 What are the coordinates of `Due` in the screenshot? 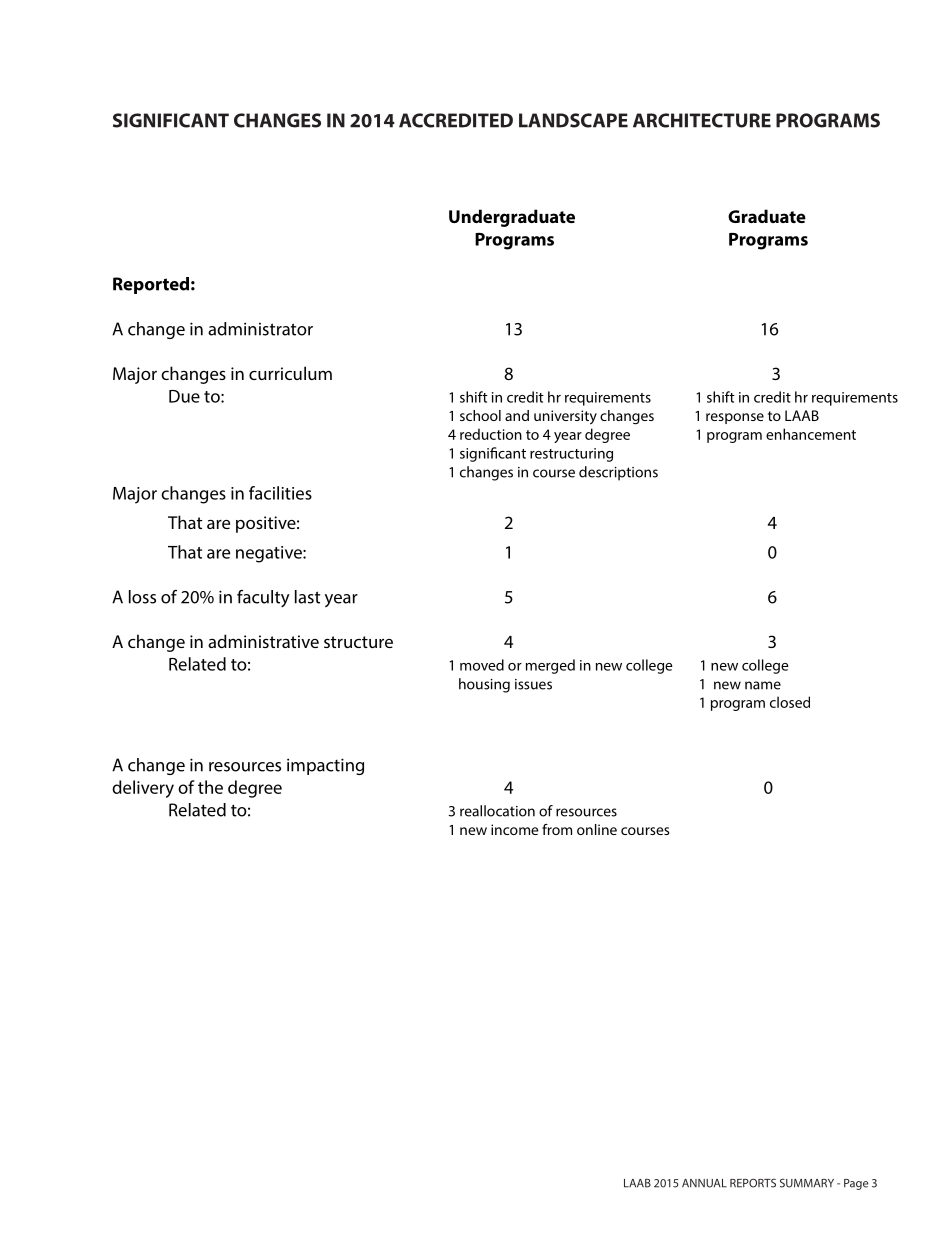 It's located at (184, 396).
